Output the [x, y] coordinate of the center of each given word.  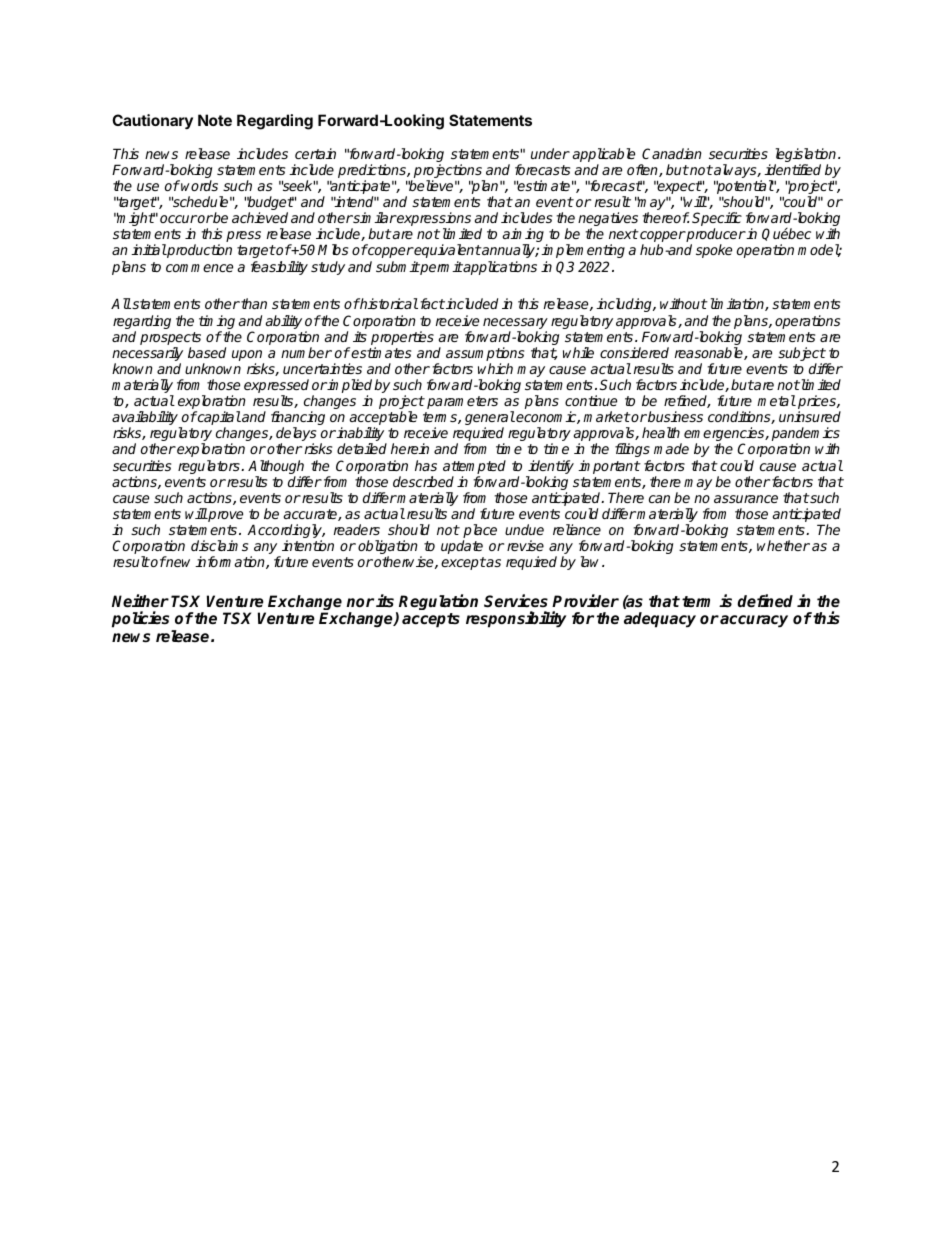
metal [776, 400]
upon [248, 357]
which [495, 368]
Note [215, 120]
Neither [140, 601]
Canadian [672, 153]
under [550, 153]
